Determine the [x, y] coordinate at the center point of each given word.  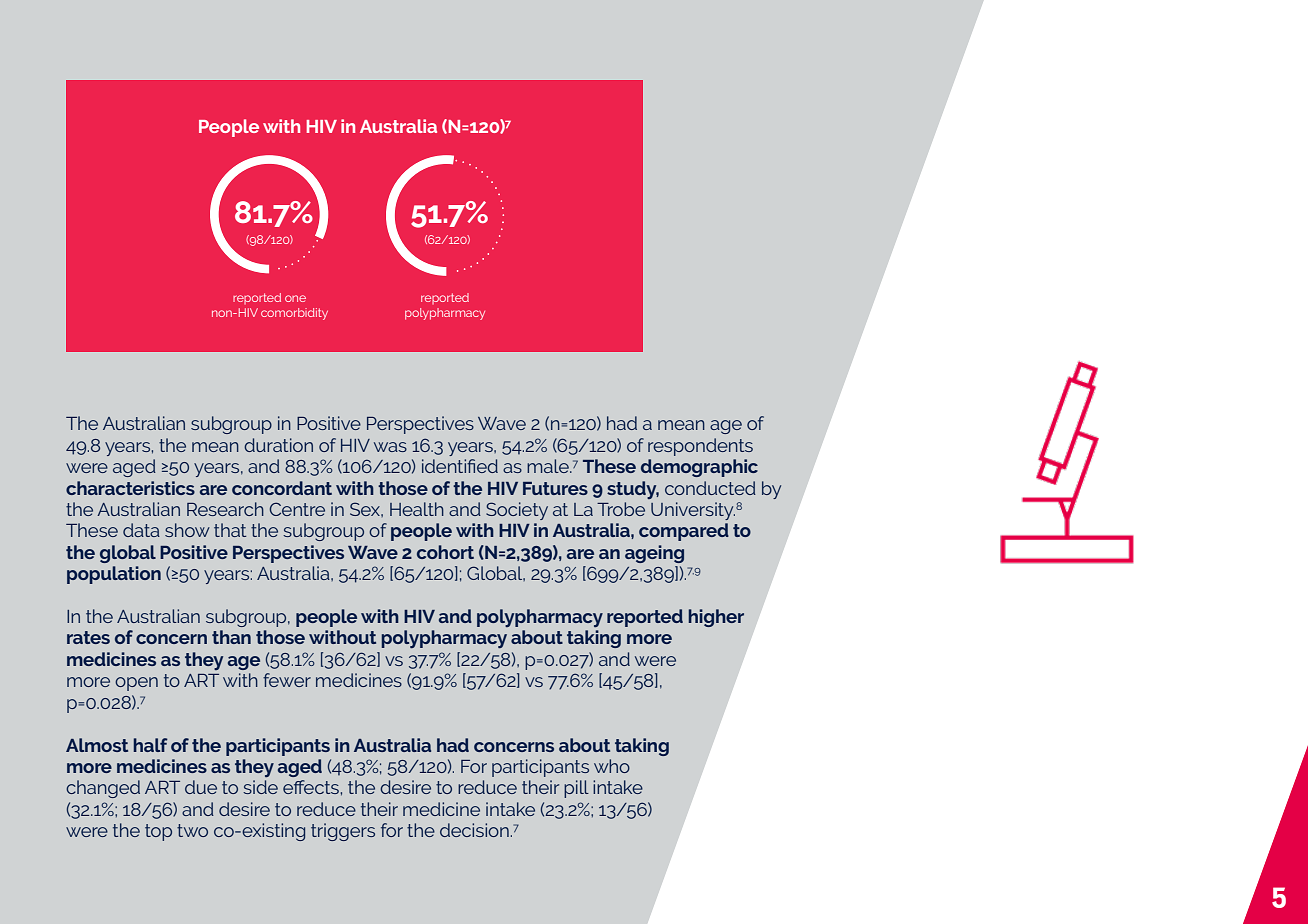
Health [417, 509]
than [231, 637]
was [390, 447]
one [295, 298]
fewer [287, 680]
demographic [699, 468]
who [612, 766]
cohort [445, 552]
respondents [700, 447]
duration [278, 445]
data [141, 530]
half [150, 745]
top [158, 832]
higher [716, 618]
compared [684, 532]
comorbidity [294, 314]
